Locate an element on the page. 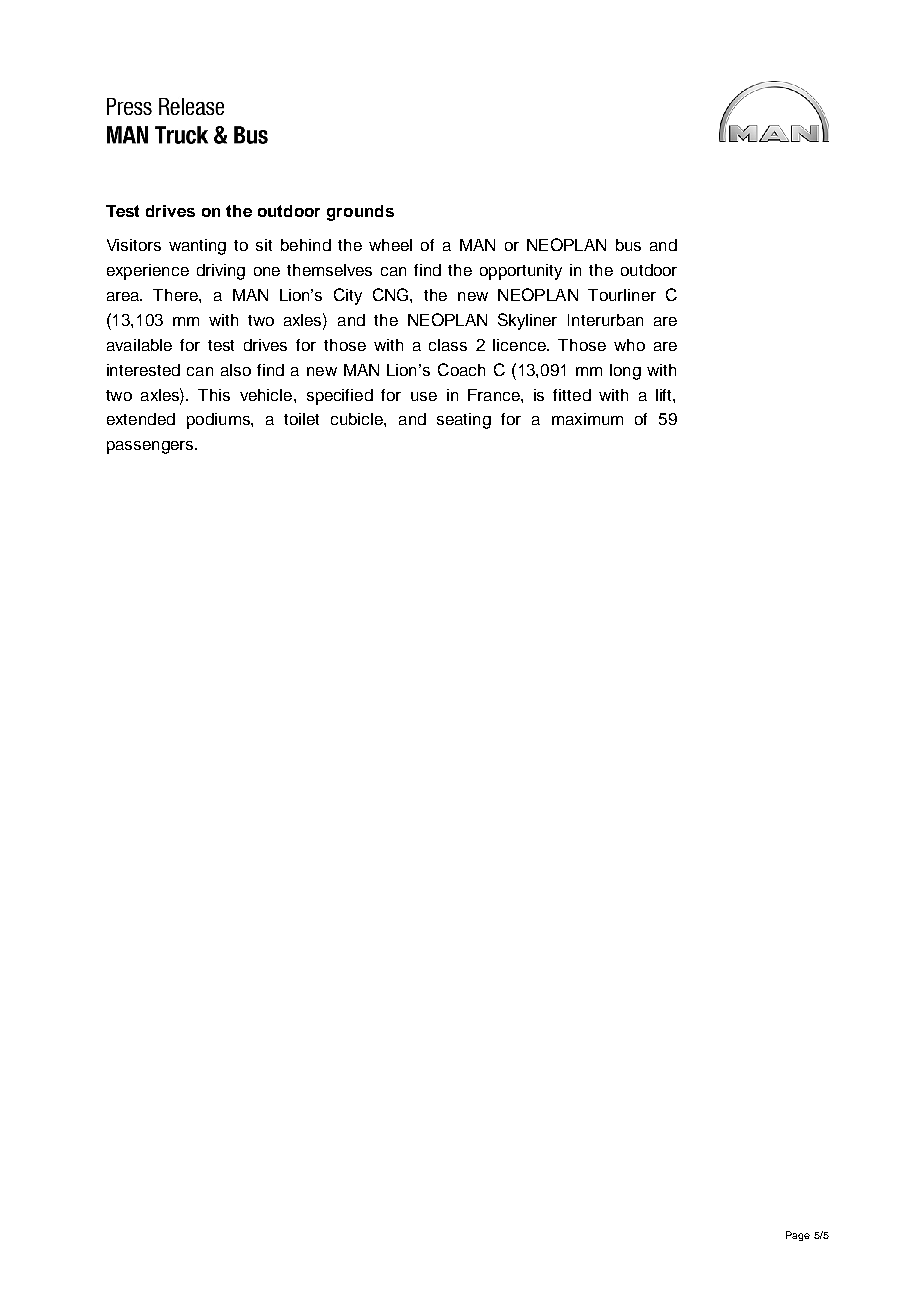  wanting is located at coordinates (197, 247).
